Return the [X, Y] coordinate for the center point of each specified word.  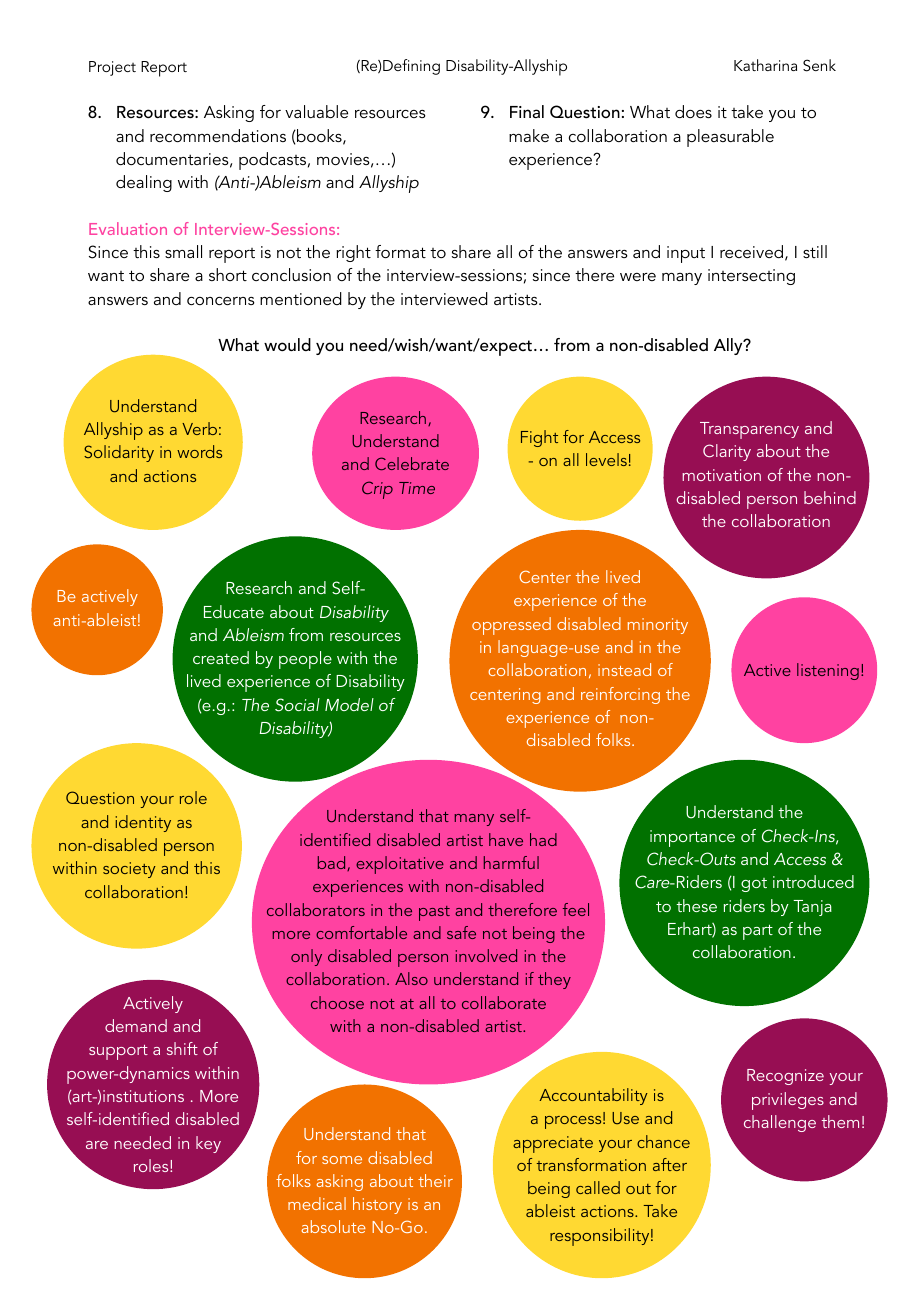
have [506, 839]
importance [692, 838]
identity [143, 823]
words [199, 451]
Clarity [727, 452]
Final [527, 111]
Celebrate [412, 463]
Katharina [765, 65]
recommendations [218, 135]
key [208, 1144]
